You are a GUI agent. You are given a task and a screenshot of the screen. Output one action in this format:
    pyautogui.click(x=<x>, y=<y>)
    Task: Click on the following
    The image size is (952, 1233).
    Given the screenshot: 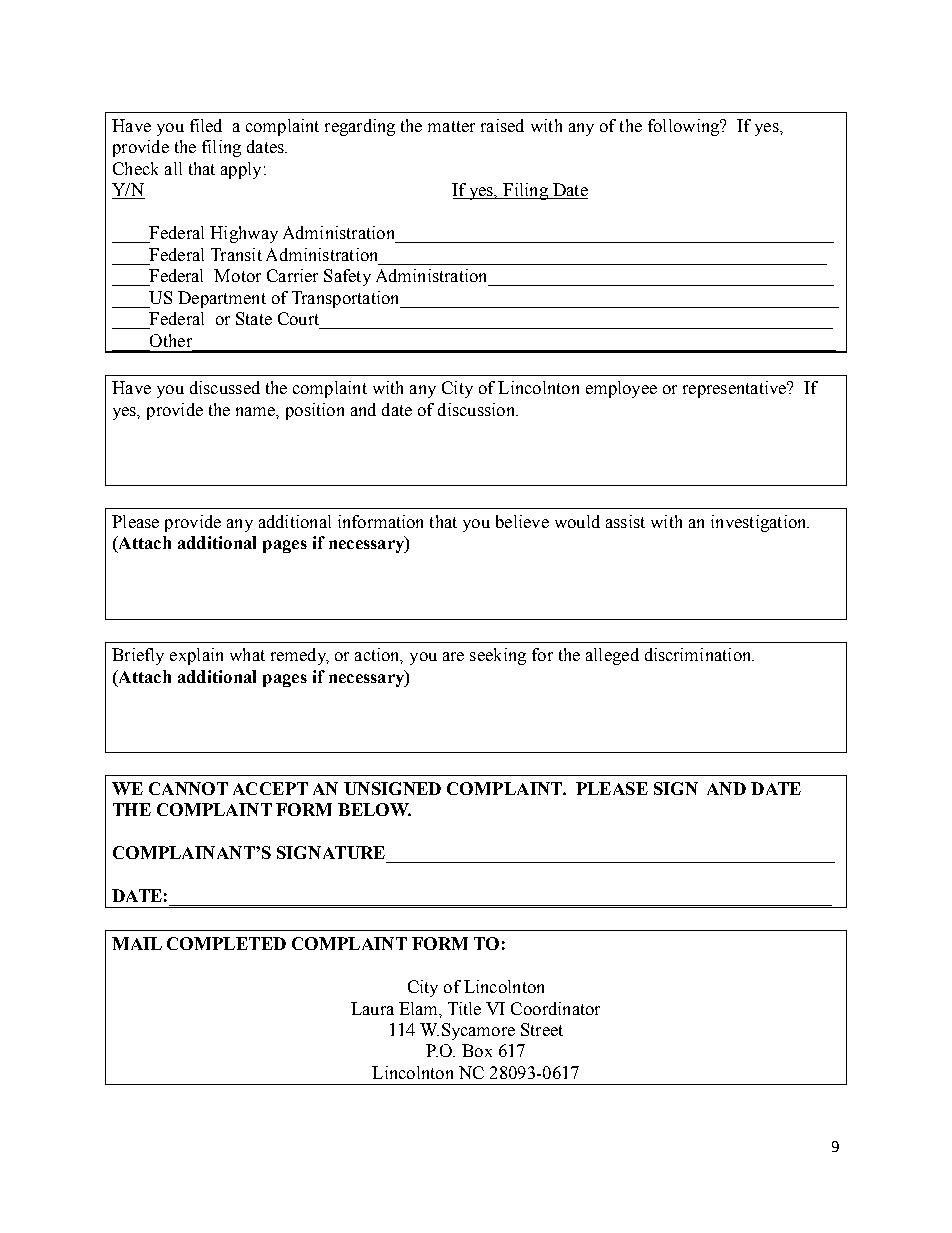 What is the action you would take?
    pyautogui.click(x=685, y=127)
